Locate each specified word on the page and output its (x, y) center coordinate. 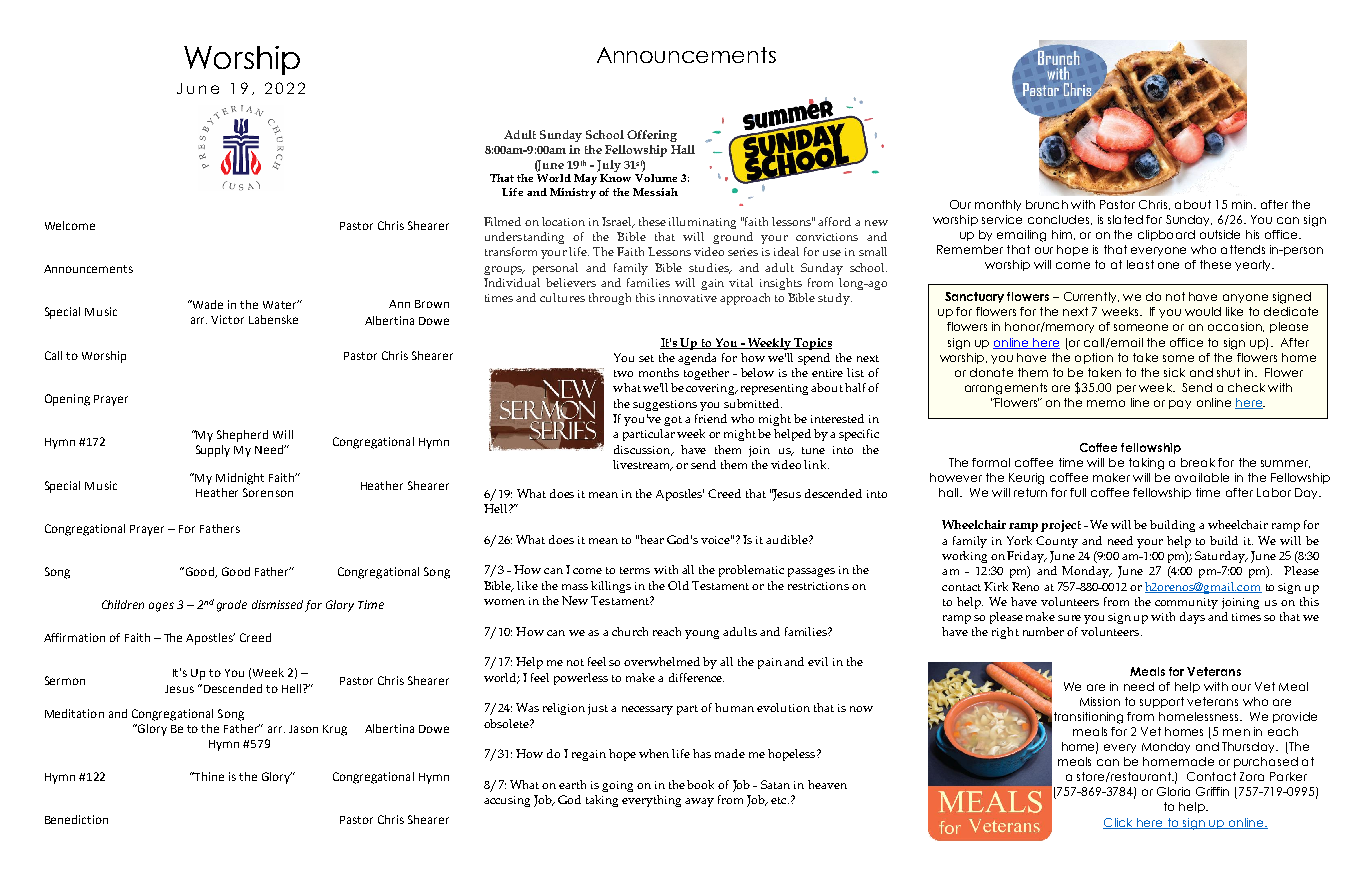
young (702, 634)
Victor (227, 319)
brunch (1047, 204)
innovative (688, 298)
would (1203, 311)
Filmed (502, 221)
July (609, 166)
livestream (643, 465)
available (1202, 477)
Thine (208, 776)
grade (232, 606)
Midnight (240, 479)
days (1192, 618)
